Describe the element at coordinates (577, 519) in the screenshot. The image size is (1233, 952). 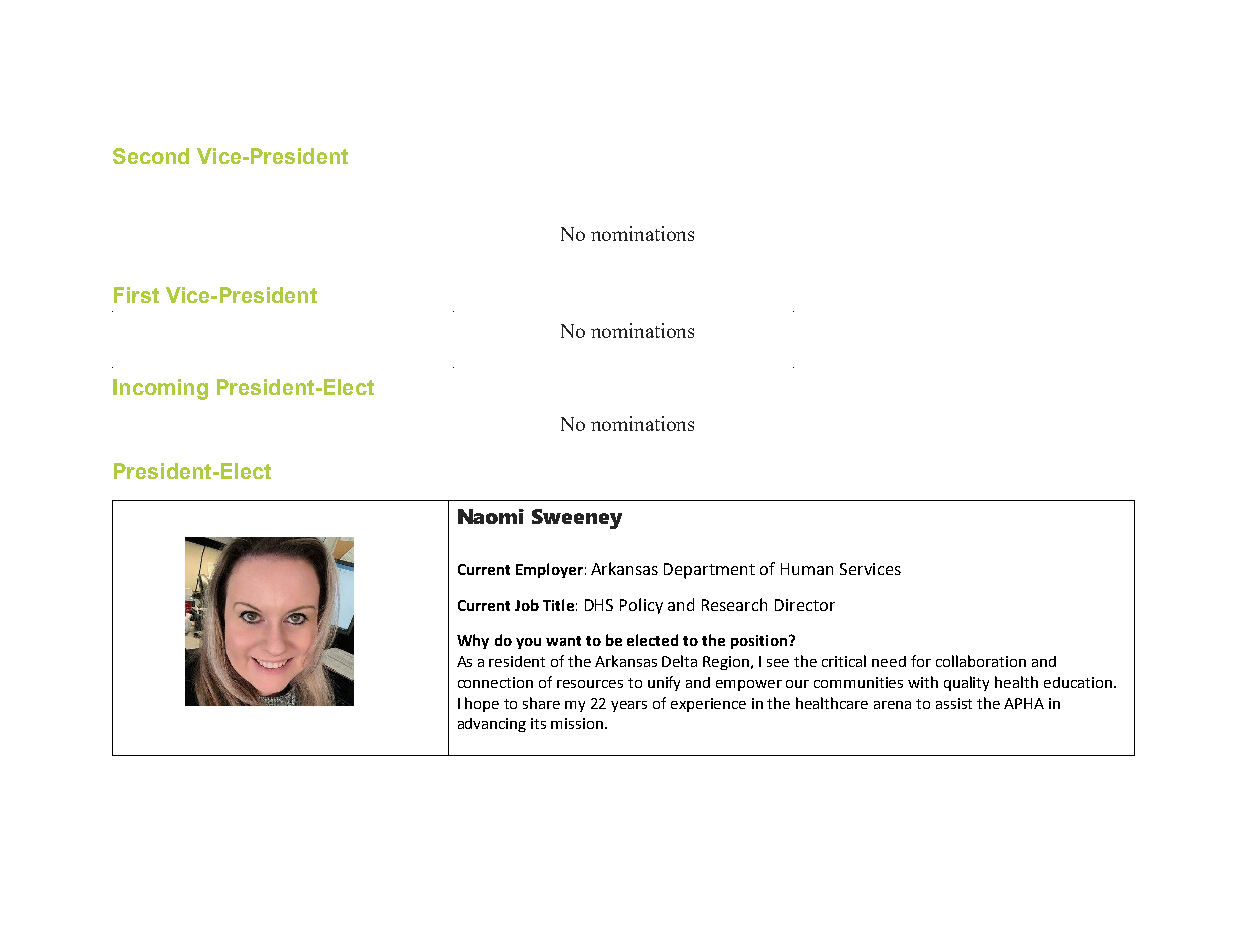
I see `Sweeney` at that location.
